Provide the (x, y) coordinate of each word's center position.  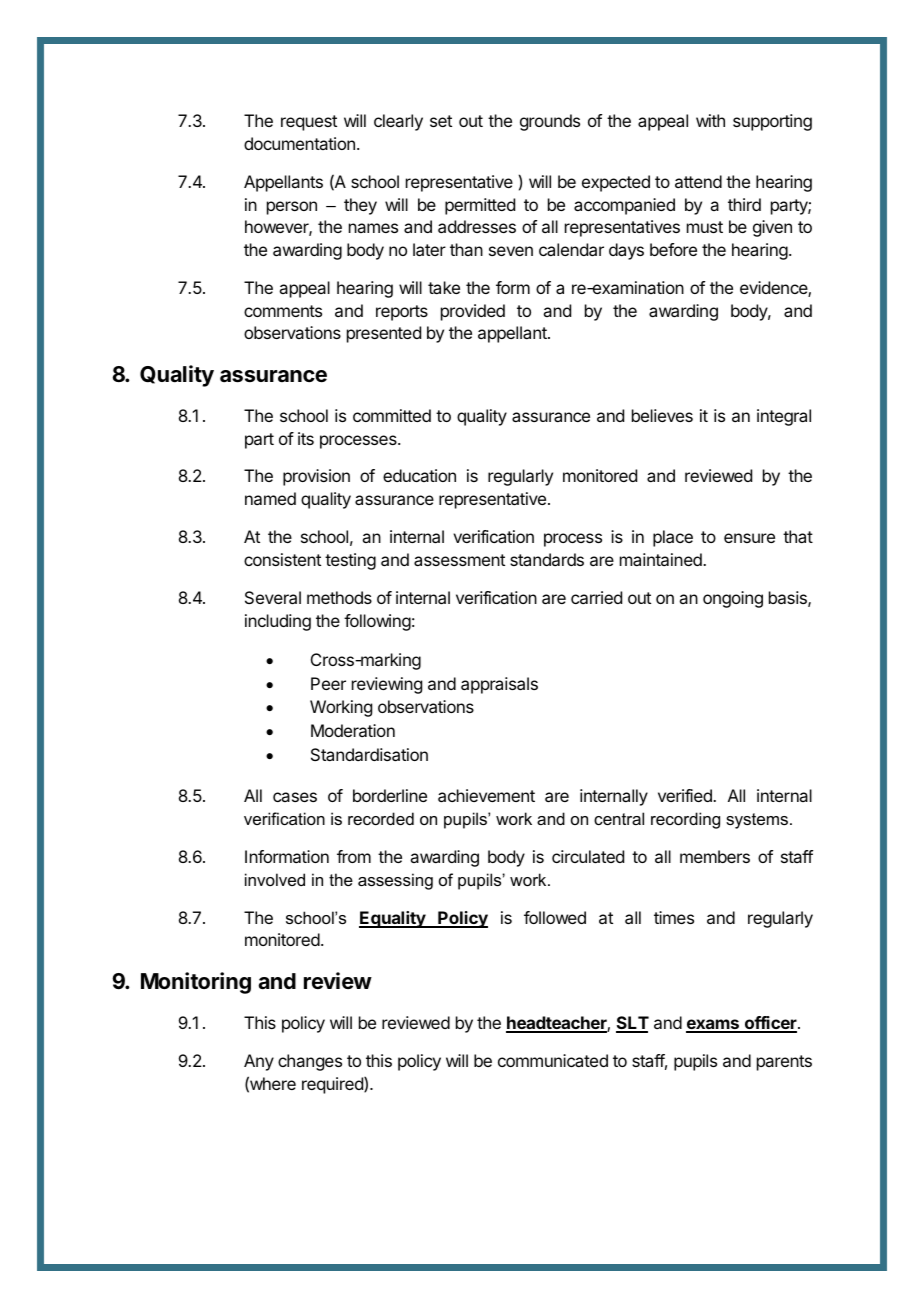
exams (713, 1025)
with (710, 120)
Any (259, 1062)
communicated (553, 1060)
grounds (550, 122)
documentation (299, 143)
